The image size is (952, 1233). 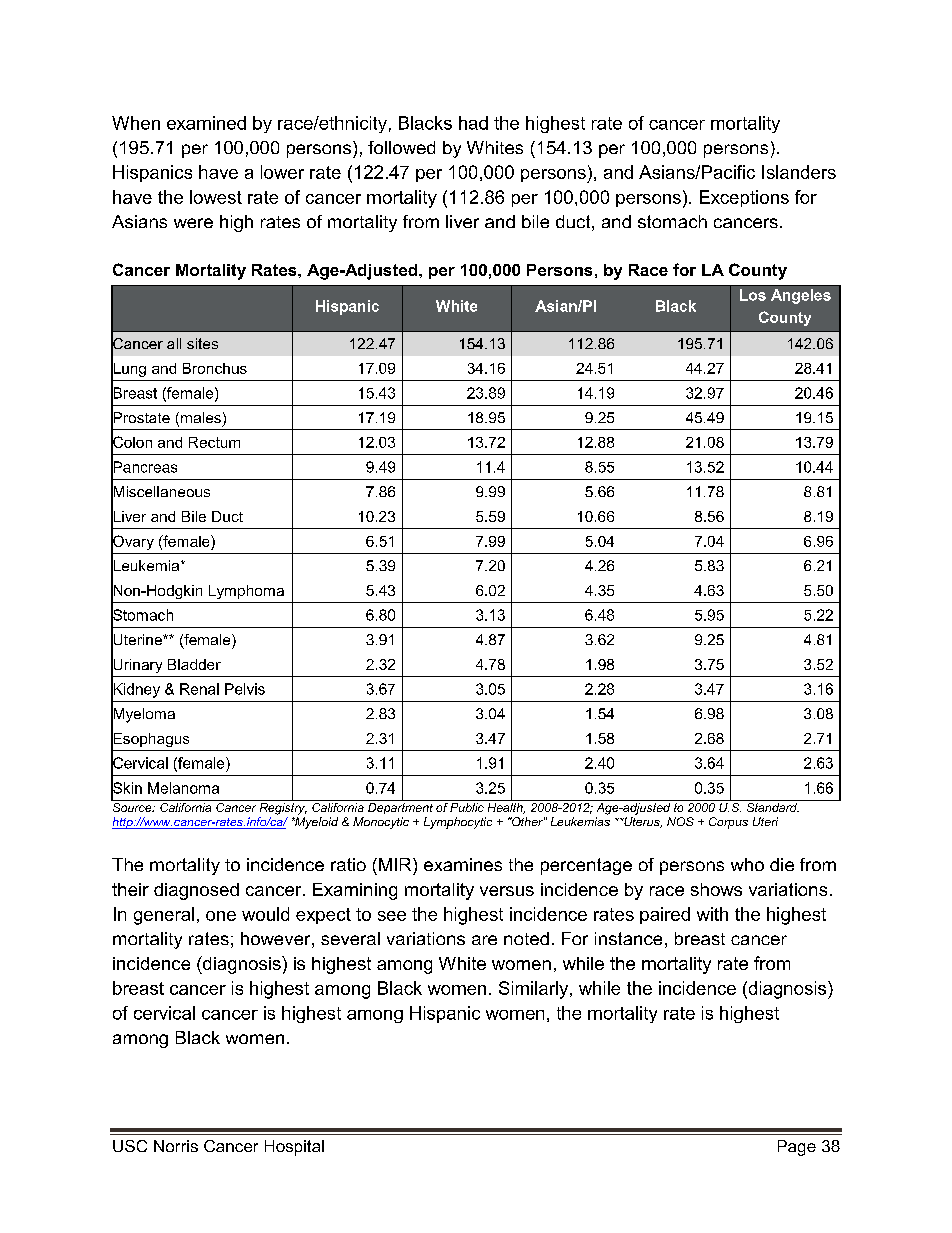 I want to click on examined, so click(x=206, y=123).
